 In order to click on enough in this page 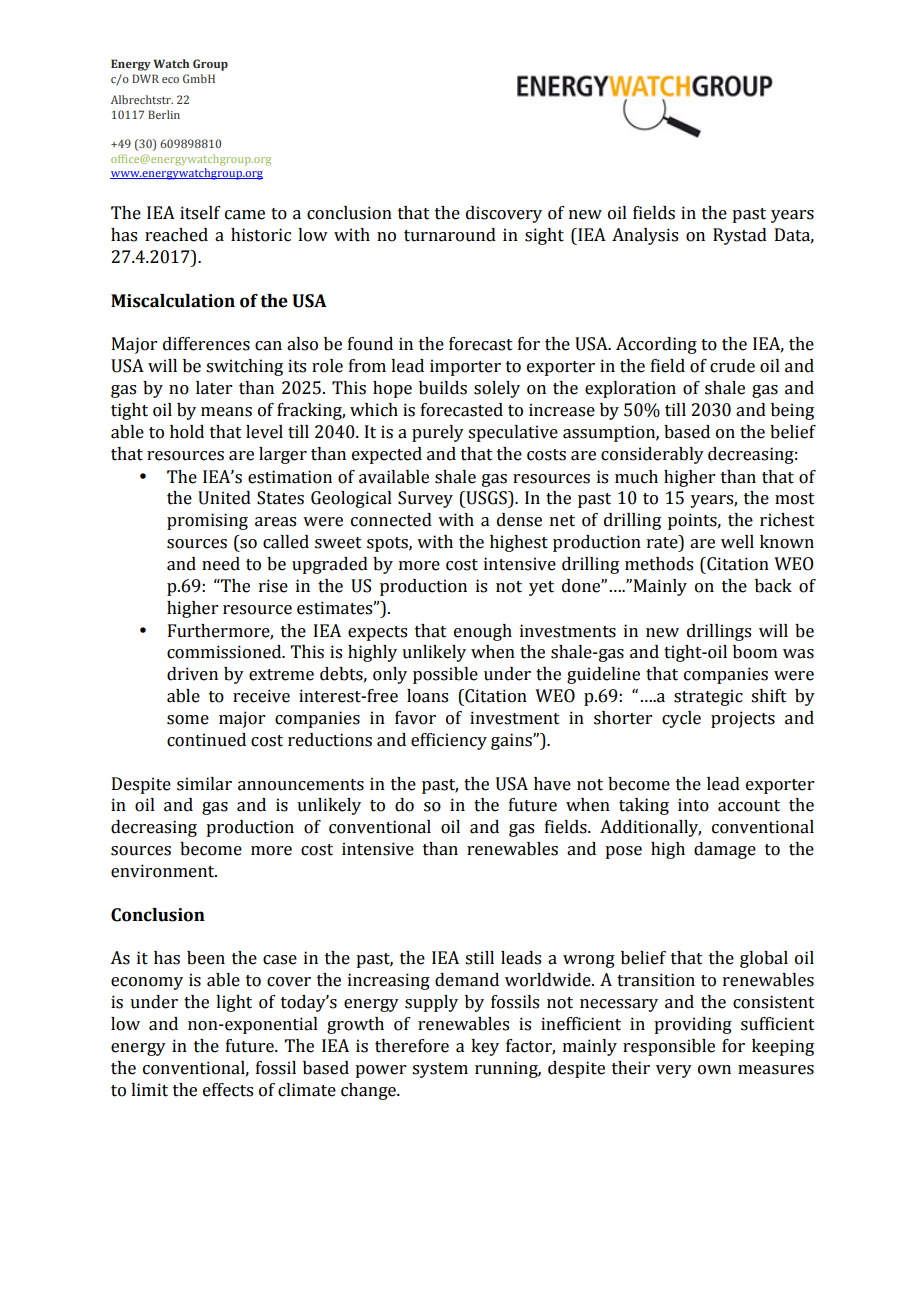, I will do `click(483, 632)`.
